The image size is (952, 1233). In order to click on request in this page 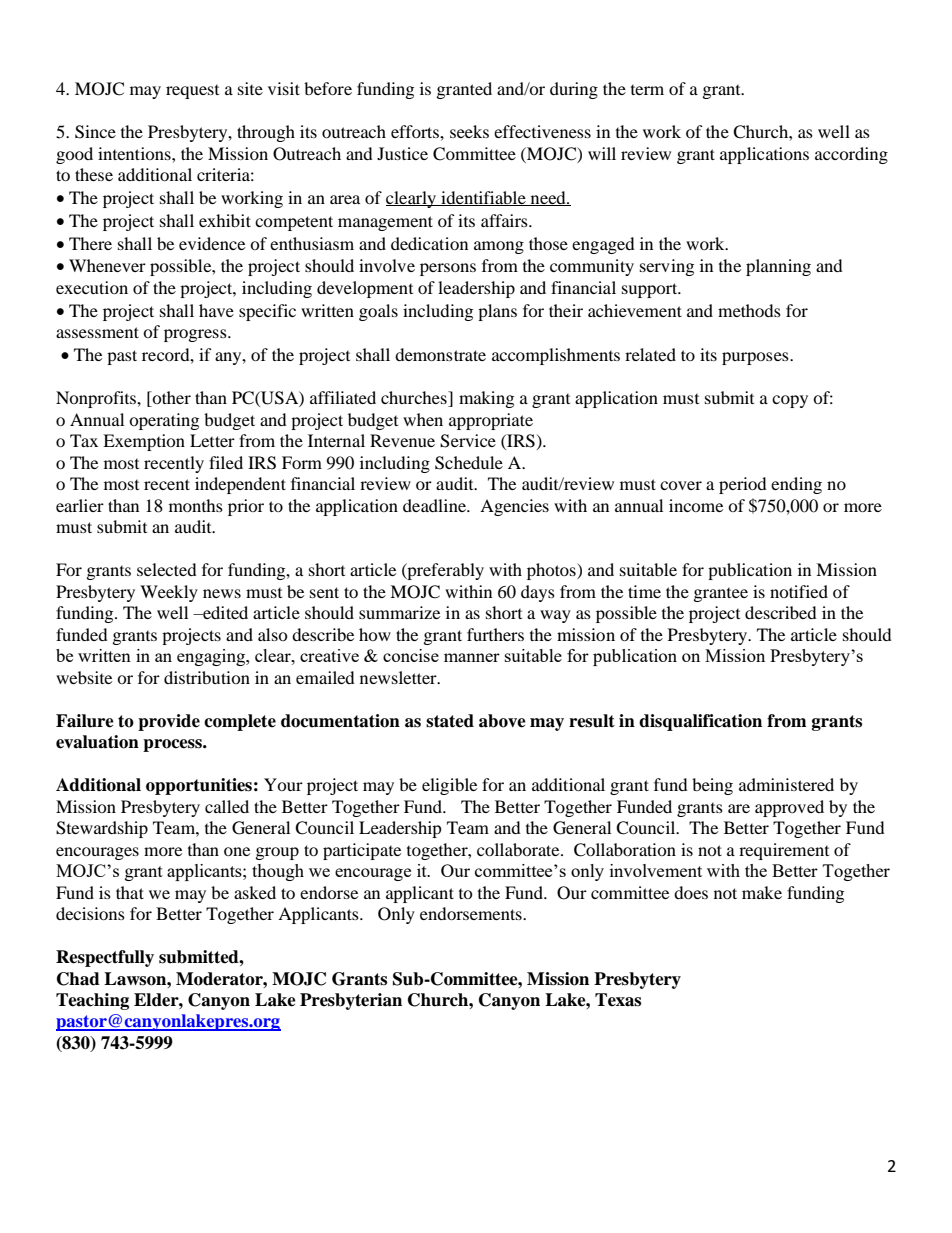, I will do `click(192, 92)`.
